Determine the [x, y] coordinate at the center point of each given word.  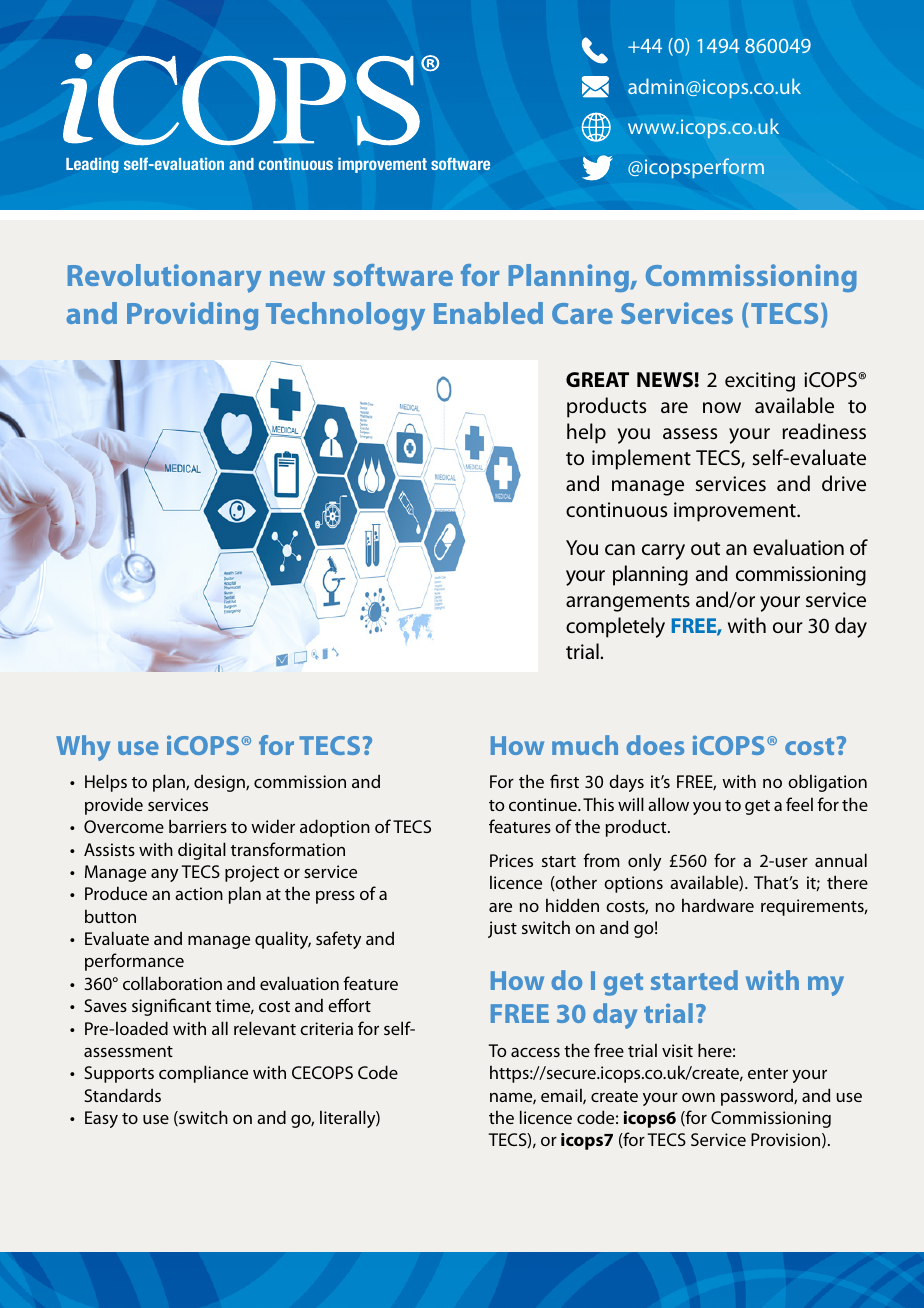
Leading [92, 165]
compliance [203, 1074]
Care [582, 313]
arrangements [628, 603]
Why [83, 748]
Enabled [488, 313]
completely [615, 627]
